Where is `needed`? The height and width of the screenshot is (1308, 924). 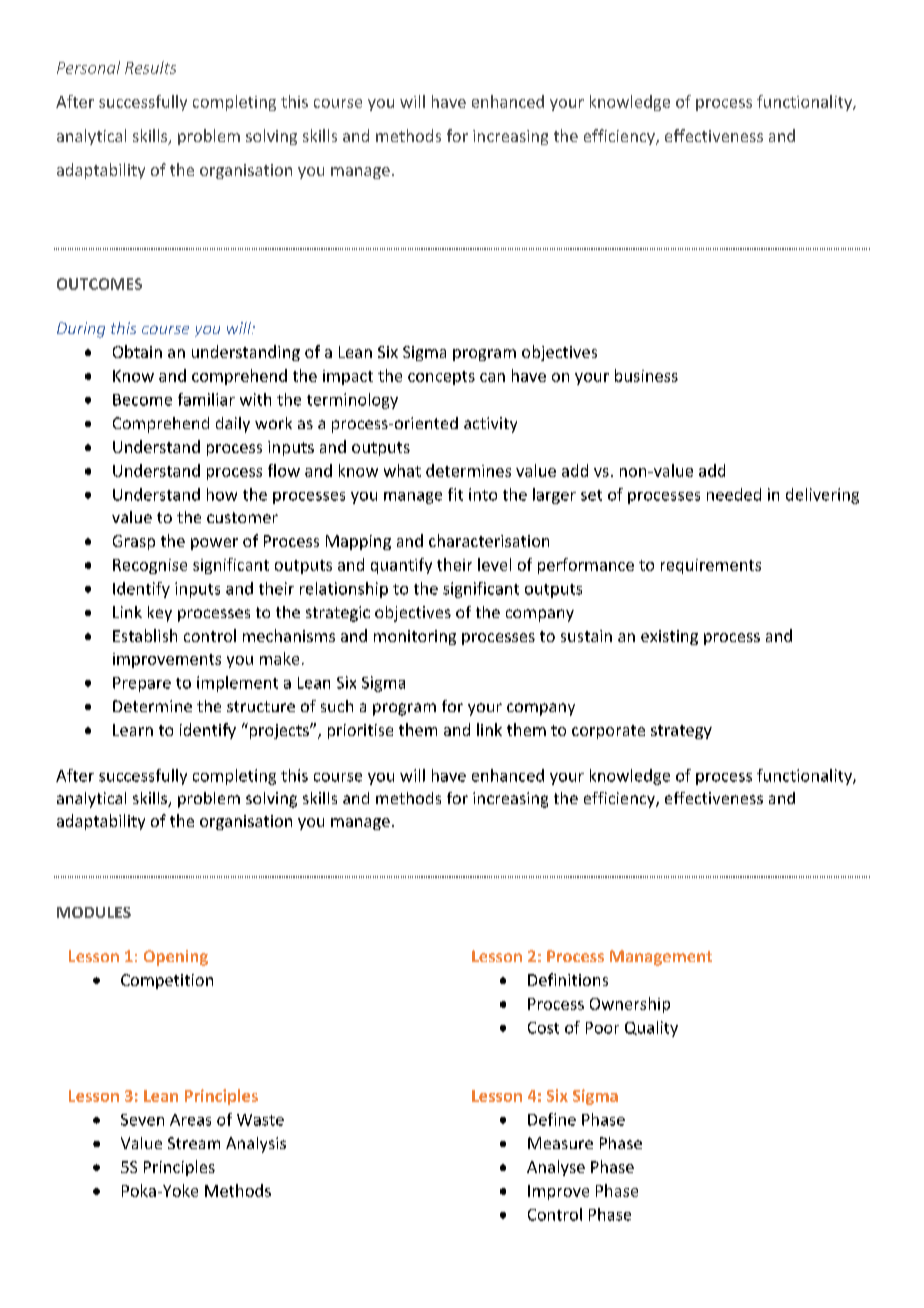
needed is located at coordinates (734, 494).
